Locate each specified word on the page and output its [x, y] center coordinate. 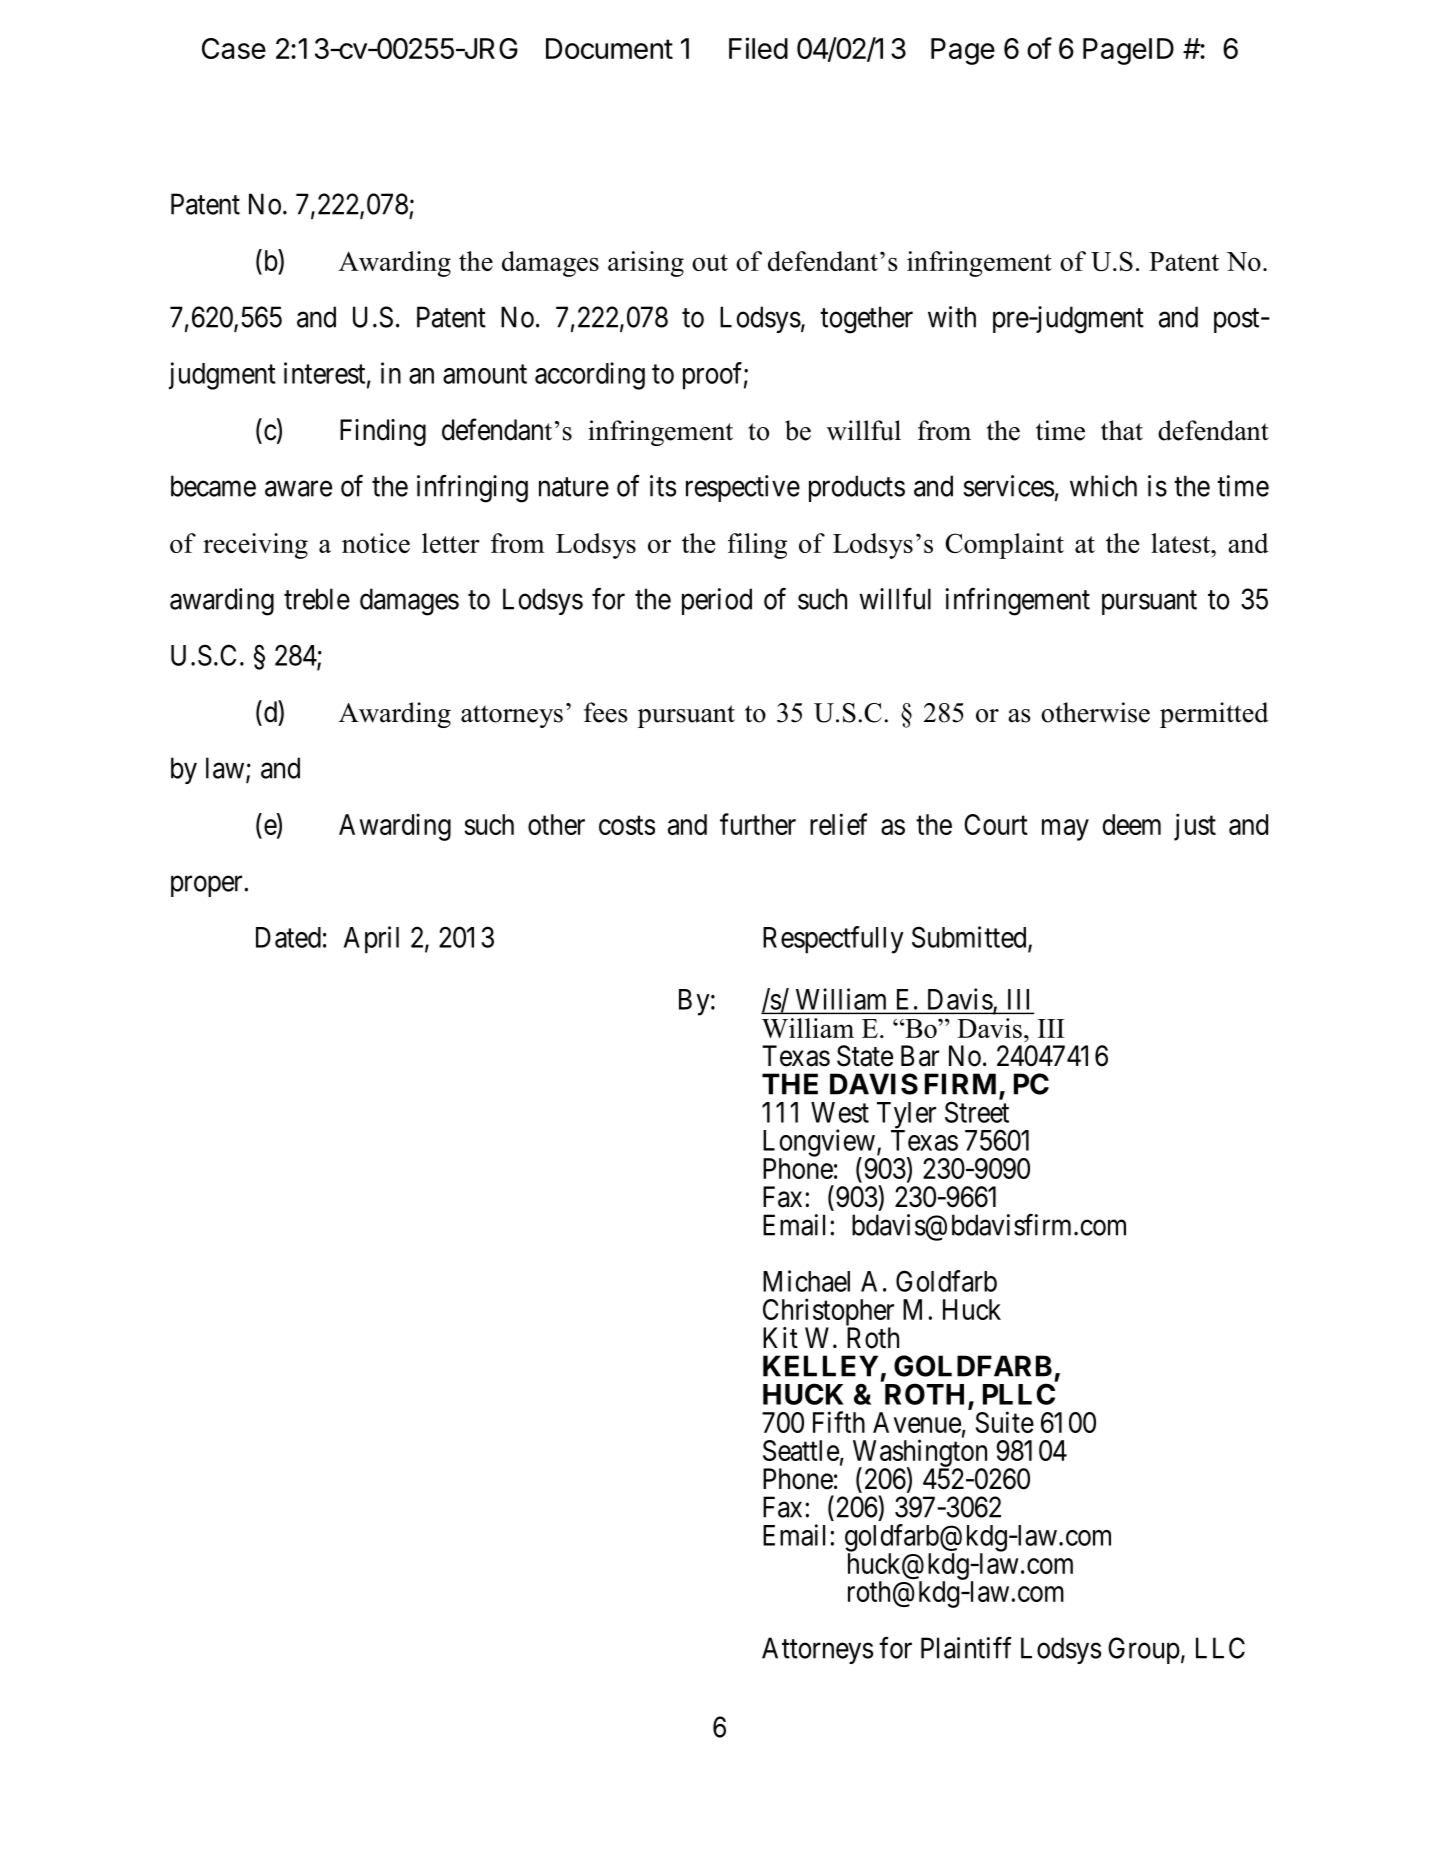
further [758, 824]
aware [298, 489]
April [371, 940]
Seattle [801, 1450]
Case [234, 48]
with [952, 317]
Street [977, 1112]
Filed [758, 48]
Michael [806, 1281]
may [1065, 830]
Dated [288, 937]
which [1103, 486]
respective [743, 488]
